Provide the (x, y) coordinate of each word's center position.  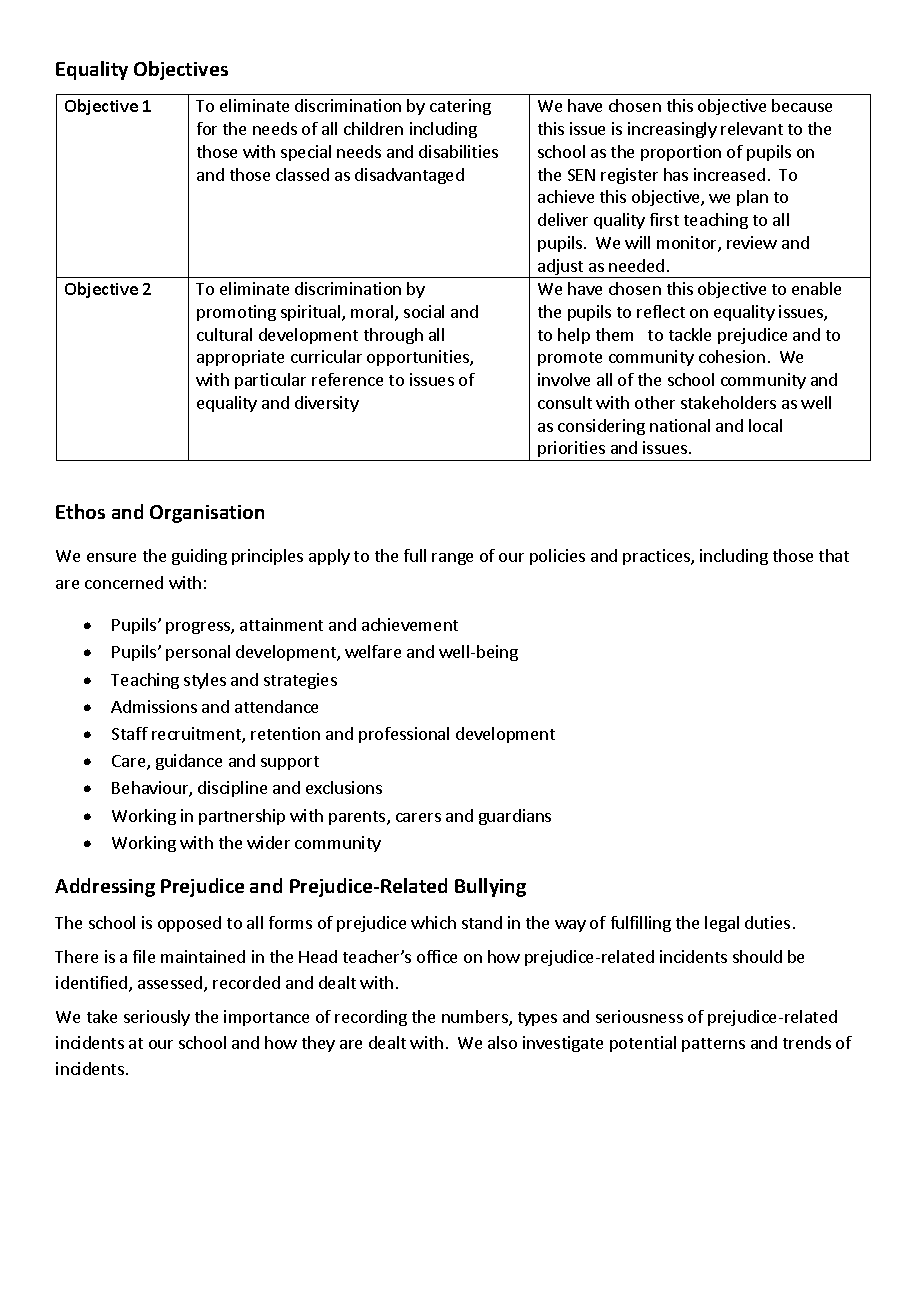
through (393, 336)
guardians (515, 817)
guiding (199, 557)
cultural (224, 334)
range (452, 559)
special (306, 153)
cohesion (732, 356)
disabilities (458, 151)
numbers (476, 1018)
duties (767, 922)
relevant (752, 128)
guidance (189, 762)
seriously (157, 1018)
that (834, 555)
